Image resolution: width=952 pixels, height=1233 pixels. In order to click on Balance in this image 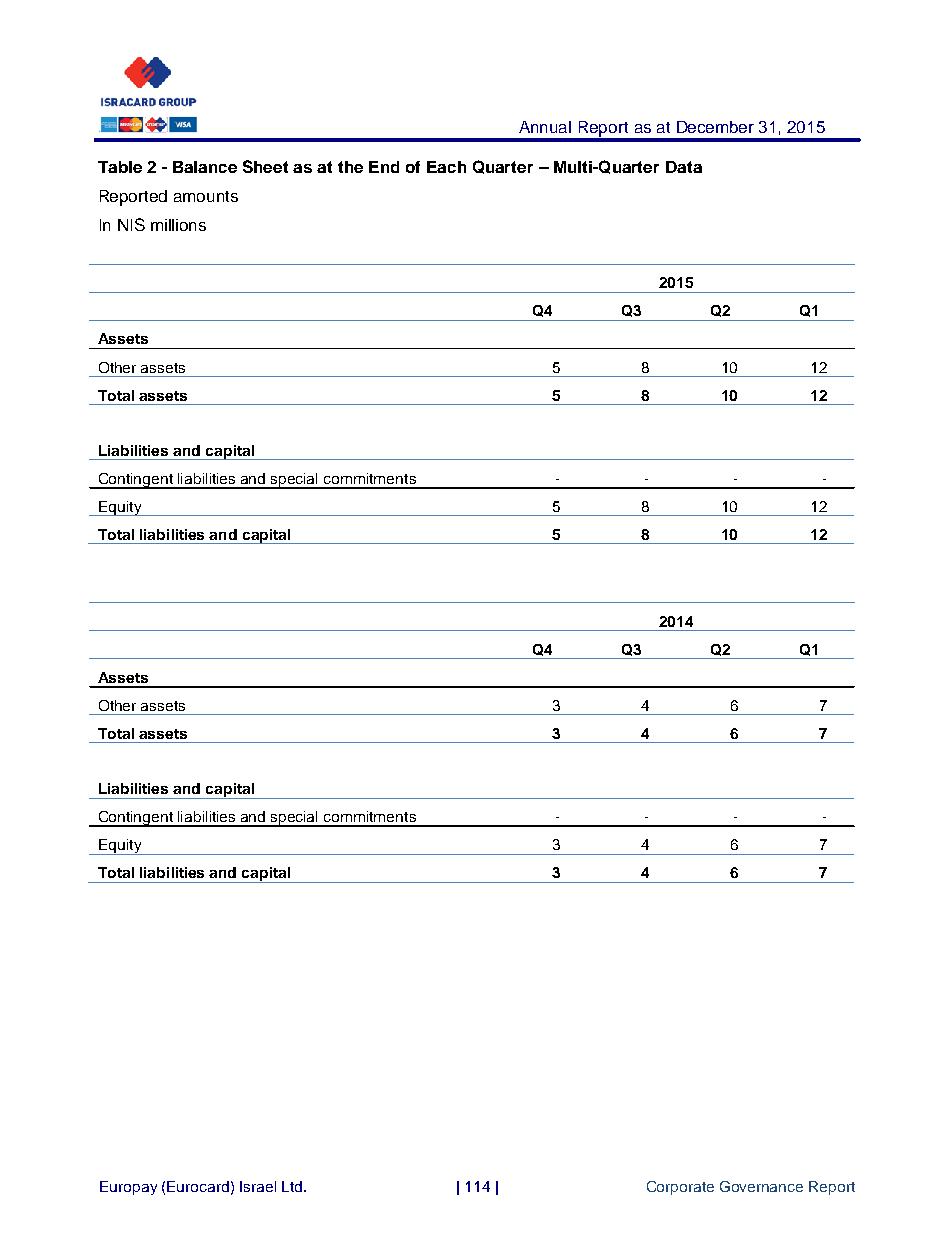, I will do `click(205, 167)`.
